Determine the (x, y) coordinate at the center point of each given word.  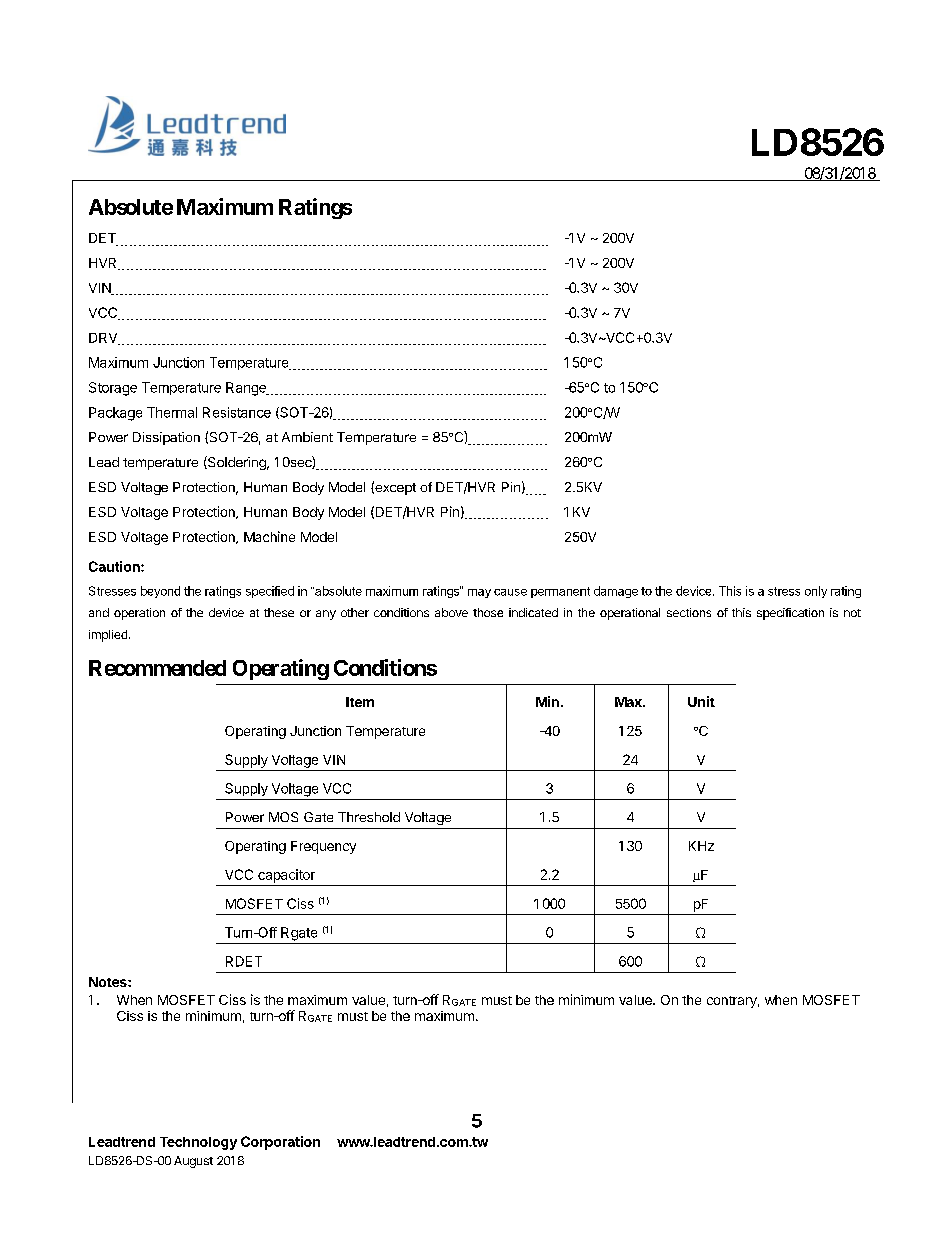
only (816, 592)
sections (689, 612)
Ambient (307, 437)
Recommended (157, 668)
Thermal (172, 412)
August (193, 1162)
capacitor (286, 876)
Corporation (280, 1143)
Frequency (323, 847)
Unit (701, 701)
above (451, 612)
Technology (198, 1143)
